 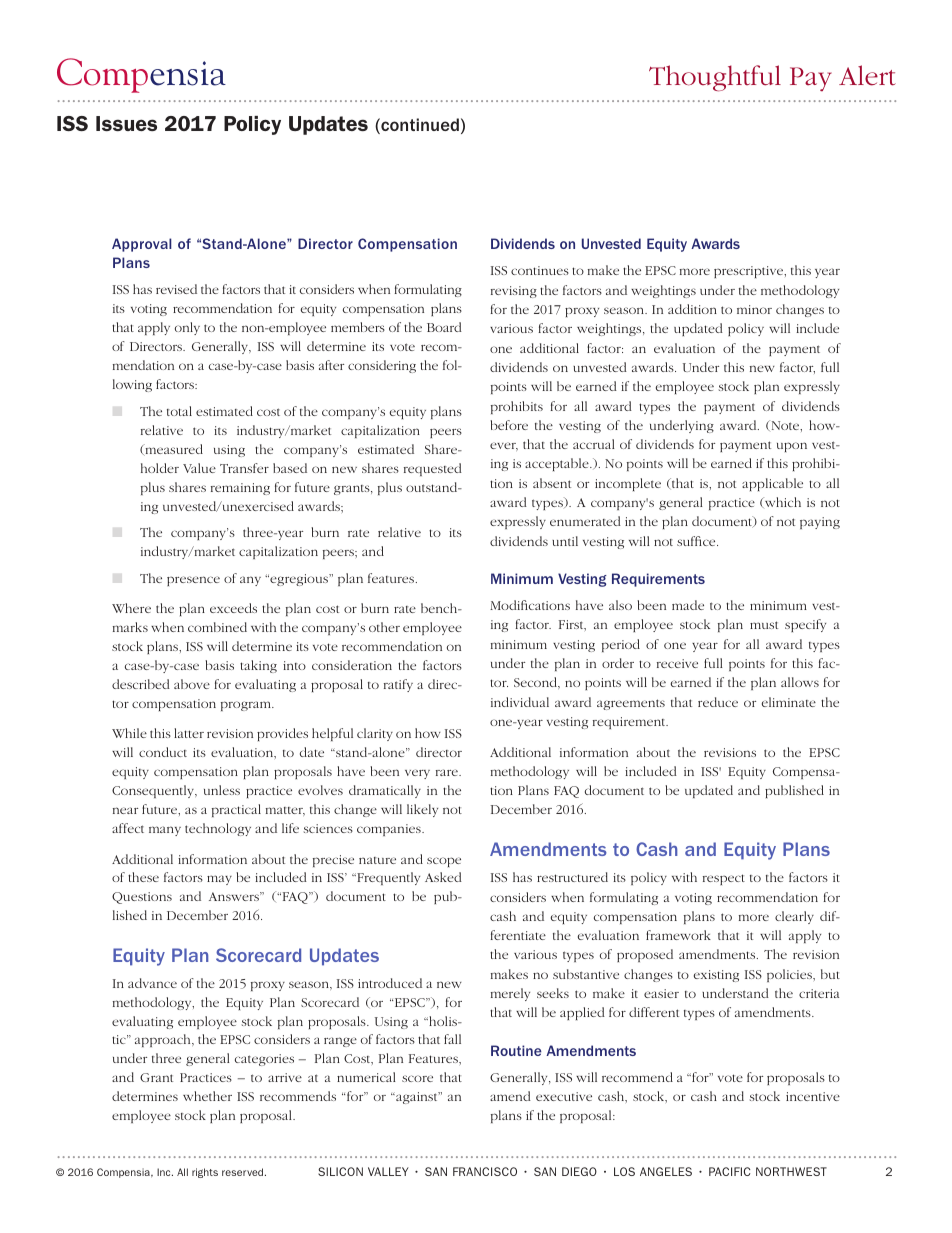 I want to click on Asked, so click(x=443, y=877).
